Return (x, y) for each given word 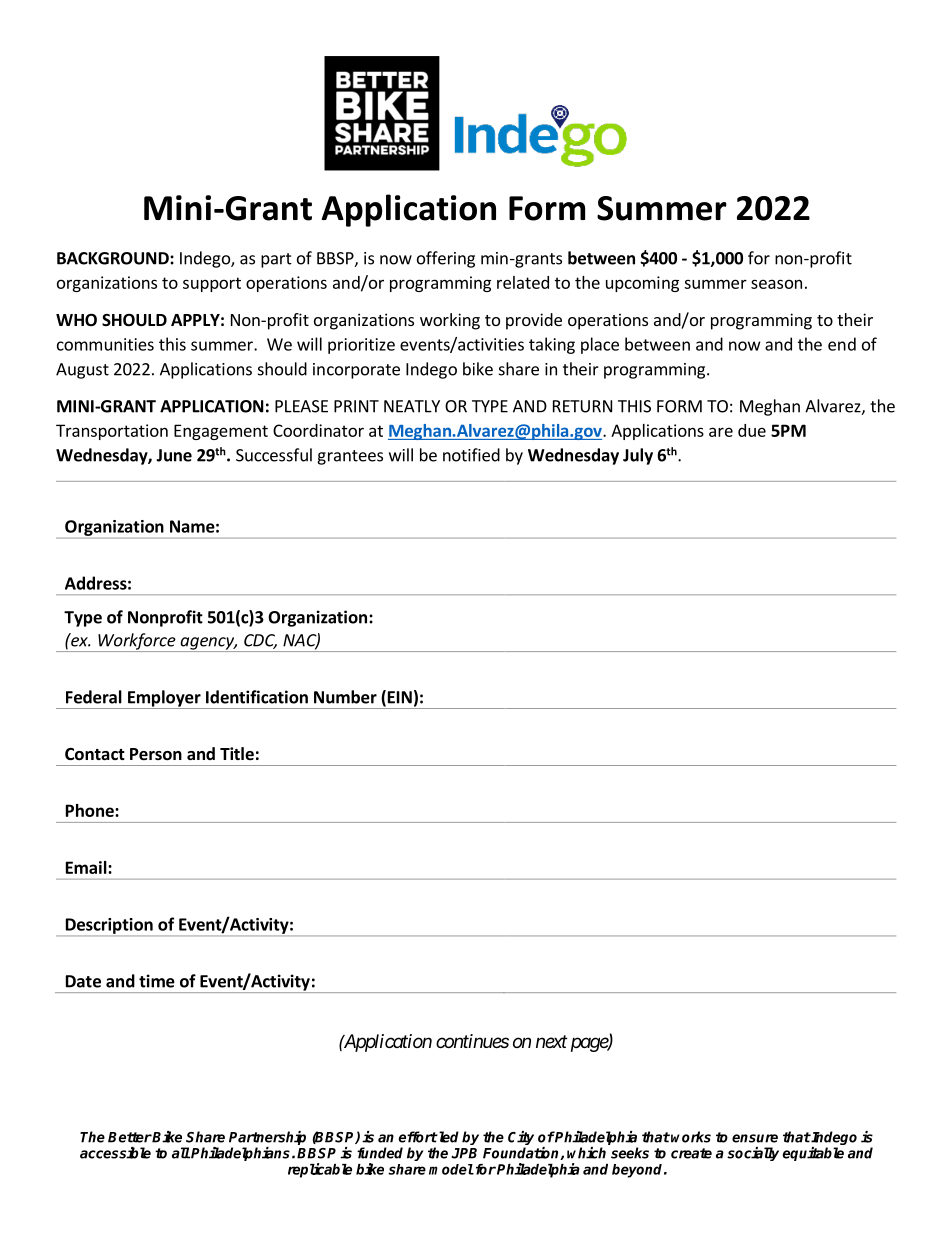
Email (87, 867)
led (448, 1137)
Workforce (137, 642)
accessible (115, 1153)
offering (446, 259)
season (776, 284)
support (212, 284)
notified (471, 455)
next (551, 1041)
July (638, 456)
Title (237, 754)
